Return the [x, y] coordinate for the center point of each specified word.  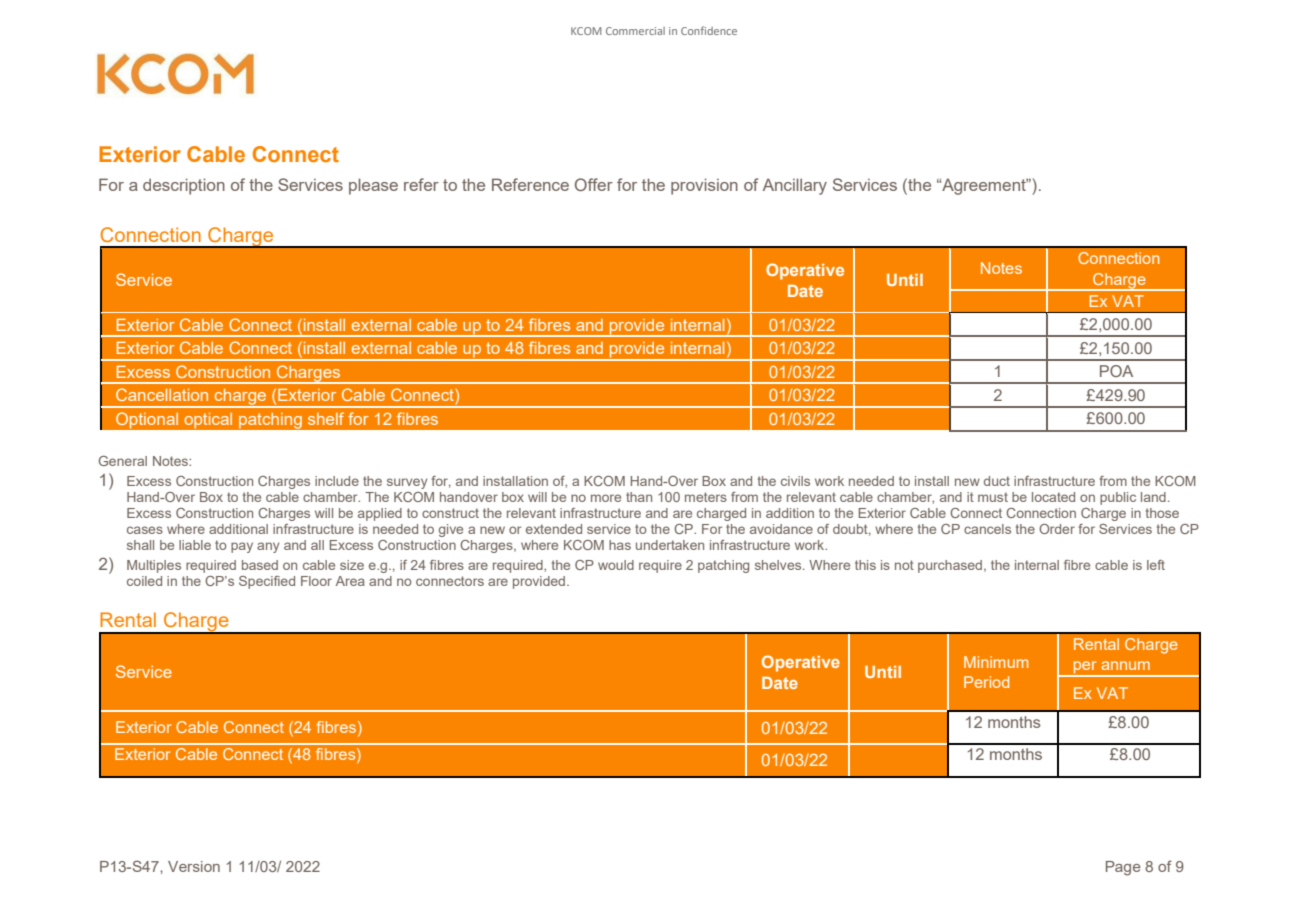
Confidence [709, 30]
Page [1123, 868]
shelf [326, 418]
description [184, 186]
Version [194, 866]
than [639, 497]
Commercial [635, 31]
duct [997, 481]
